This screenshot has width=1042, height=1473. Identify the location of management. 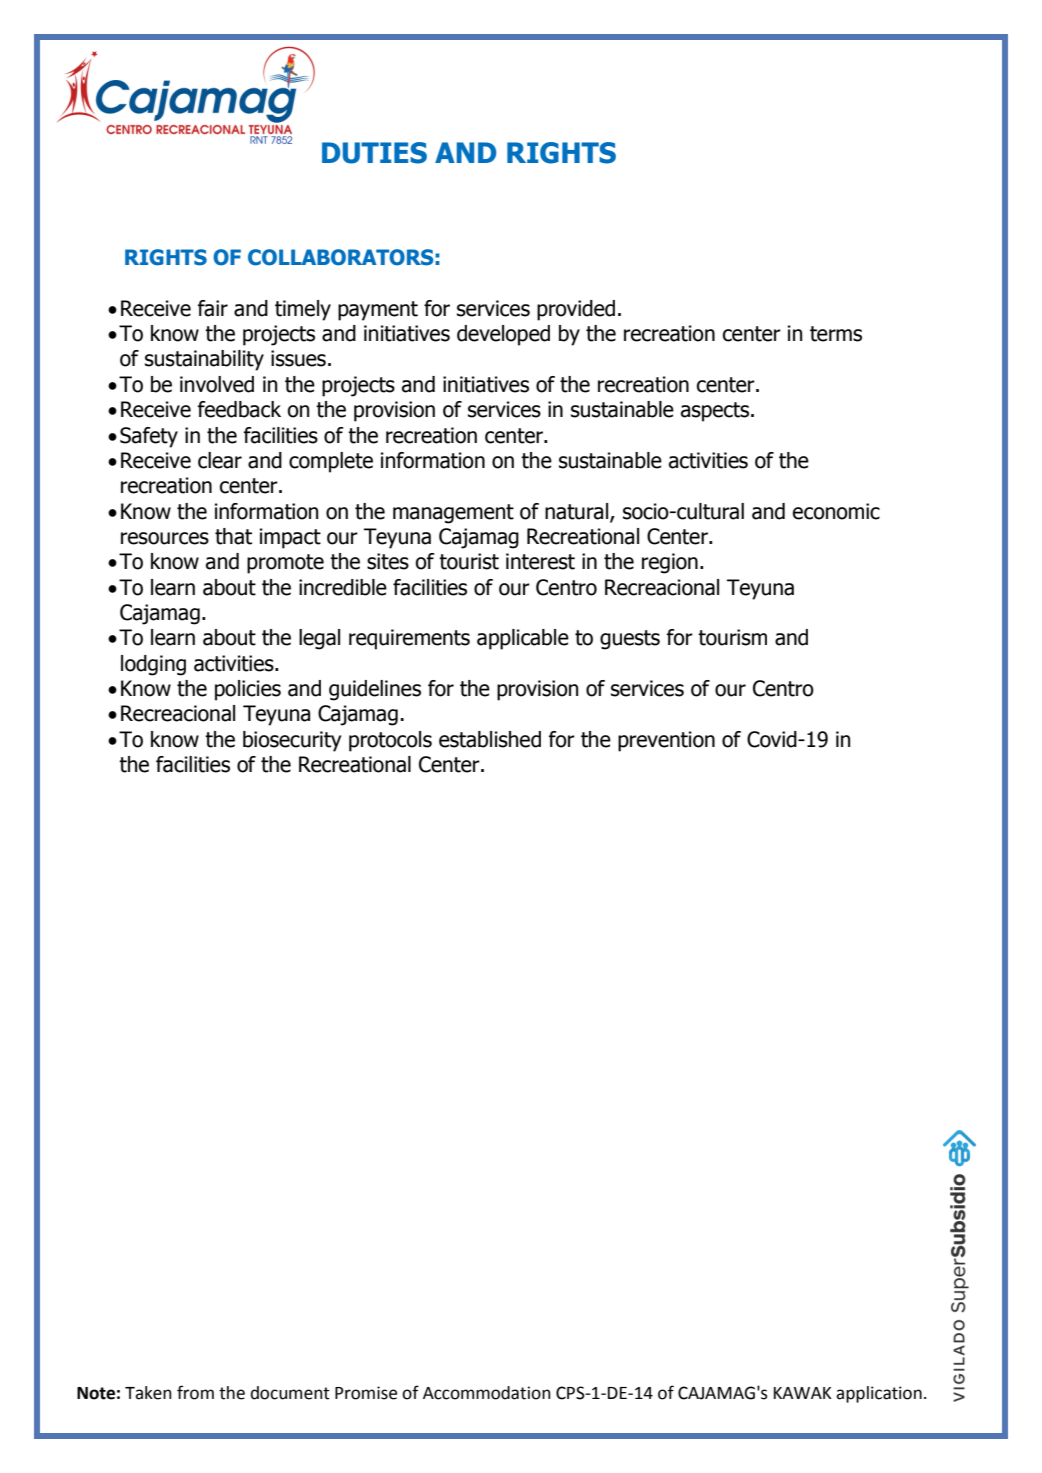
(453, 514).
